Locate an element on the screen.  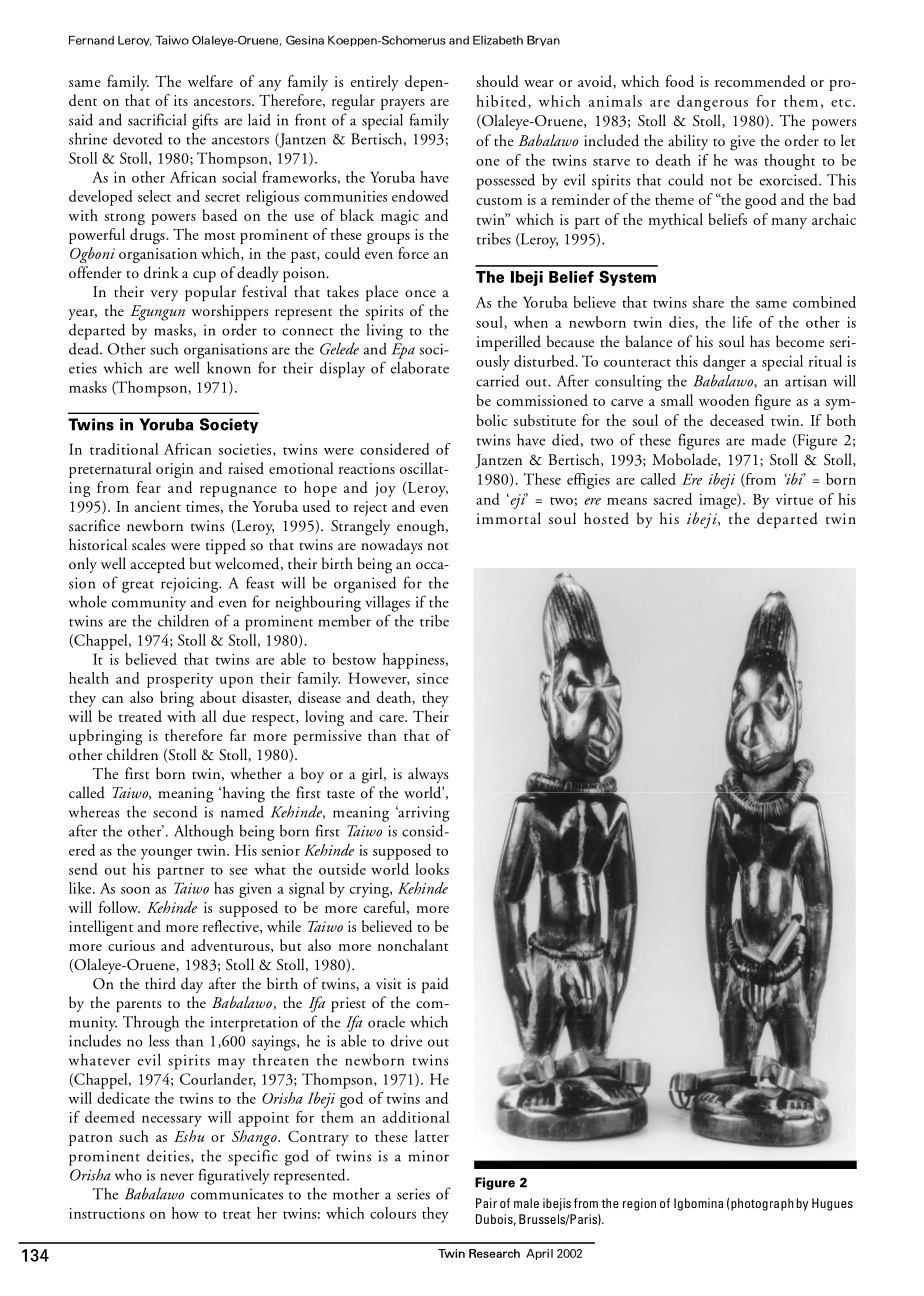
since is located at coordinates (432, 678).
